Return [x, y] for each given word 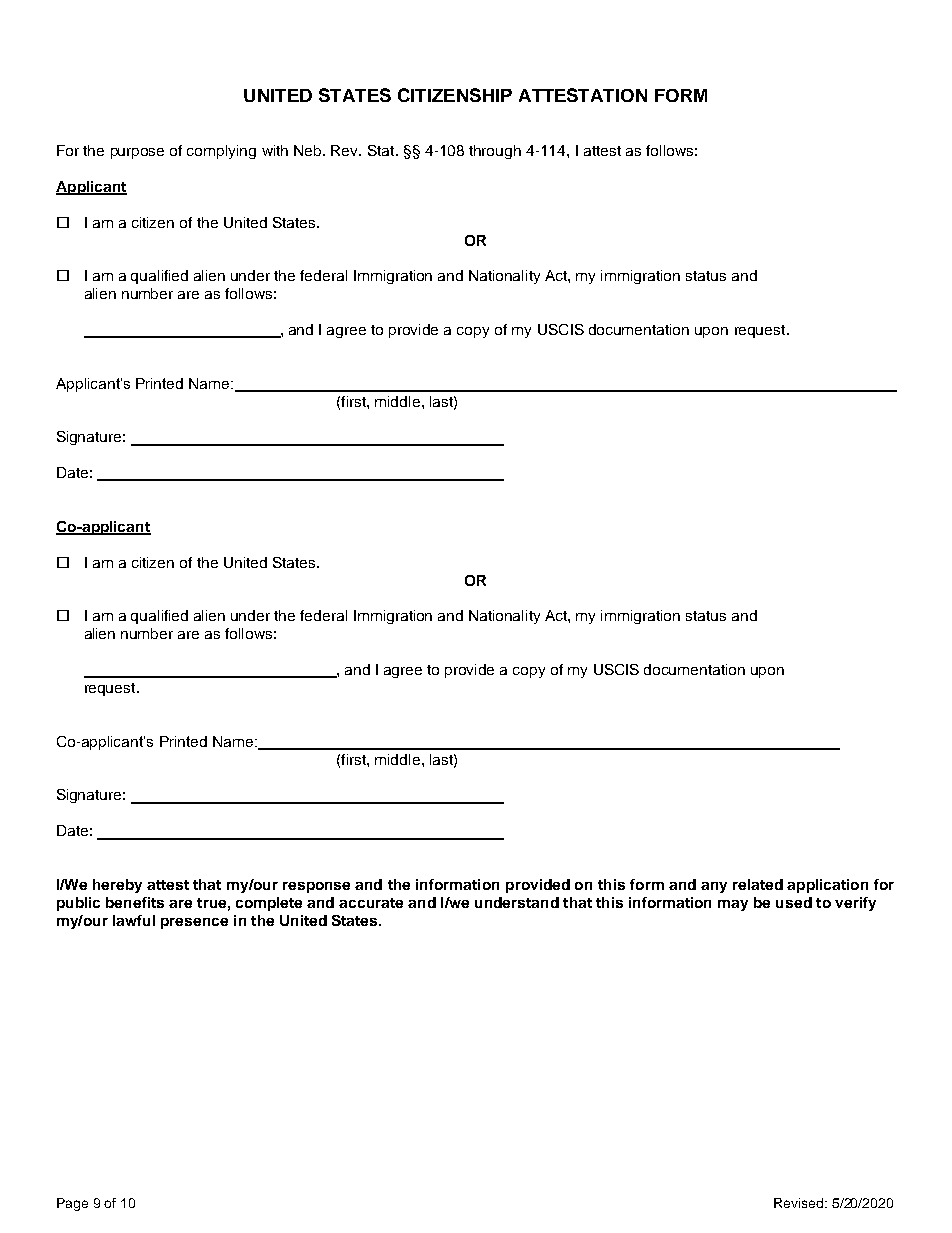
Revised [800, 1203]
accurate [371, 903]
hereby [117, 886]
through [495, 152]
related [758, 884]
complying [221, 152]
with [275, 150]
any [714, 887]
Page [72, 1204]
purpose [137, 153]
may [733, 905]
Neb [309, 150]
